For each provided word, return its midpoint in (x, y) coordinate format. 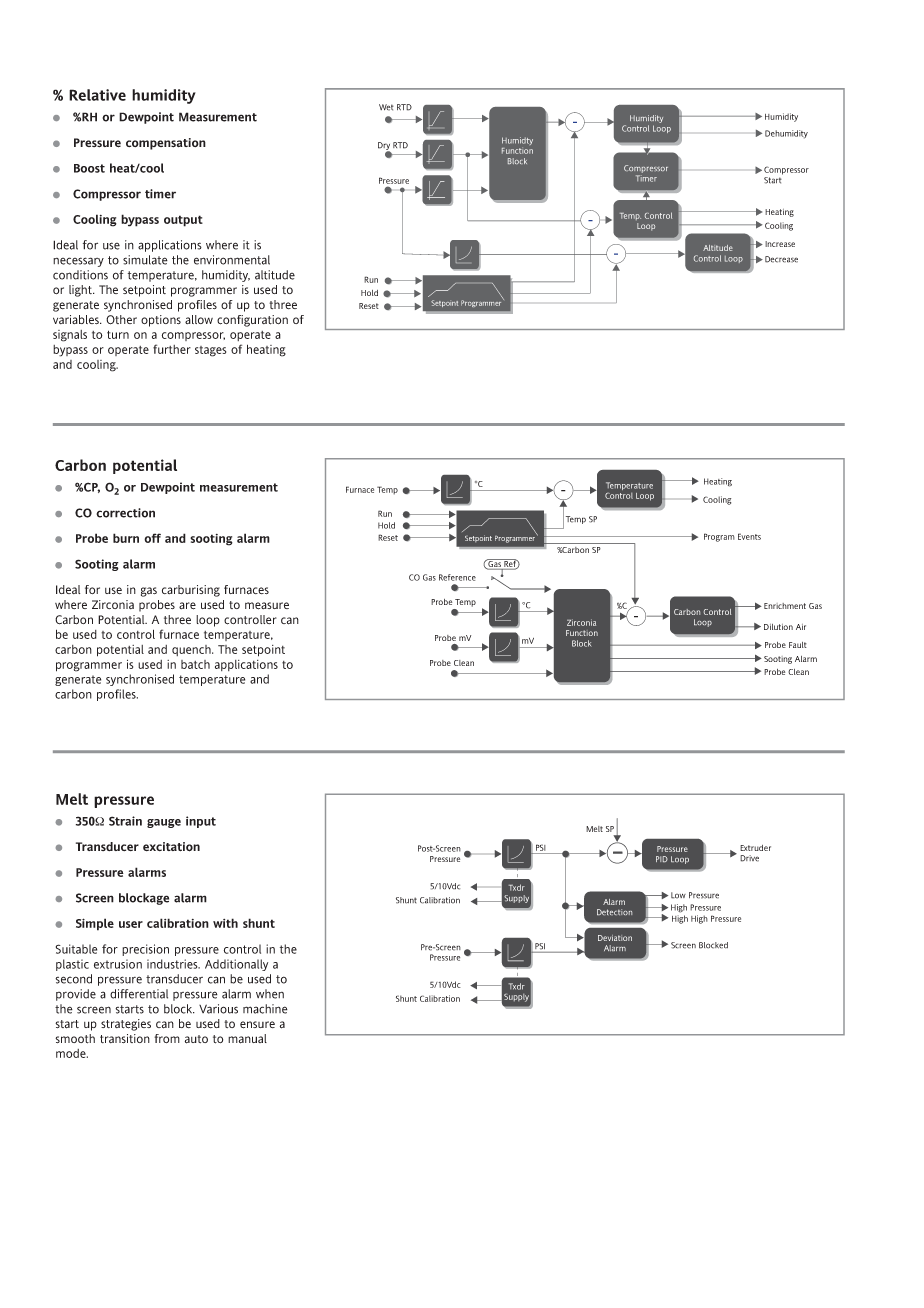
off (152, 538)
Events (749, 536)
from (167, 1038)
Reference (457, 577)
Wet (386, 107)
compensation (166, 144)
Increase (780, 244)
